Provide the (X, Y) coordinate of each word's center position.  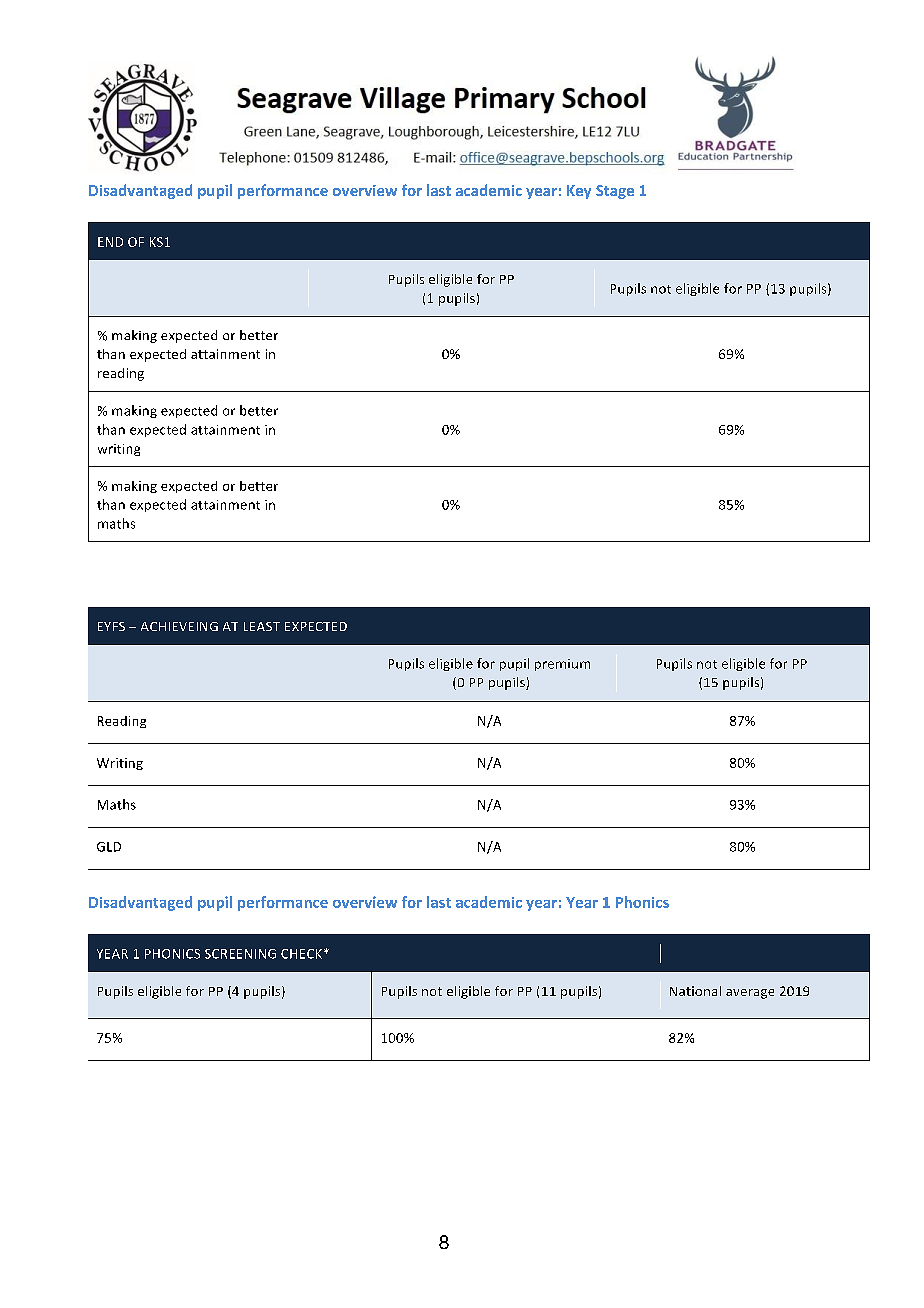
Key (579, 192)
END (110, 242)
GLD (109, 847)
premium (562, 665)
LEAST (262, 626)
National (695, 991)
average (750, 994)
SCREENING (240, 954)
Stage (615, 192)
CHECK (303, 954)
